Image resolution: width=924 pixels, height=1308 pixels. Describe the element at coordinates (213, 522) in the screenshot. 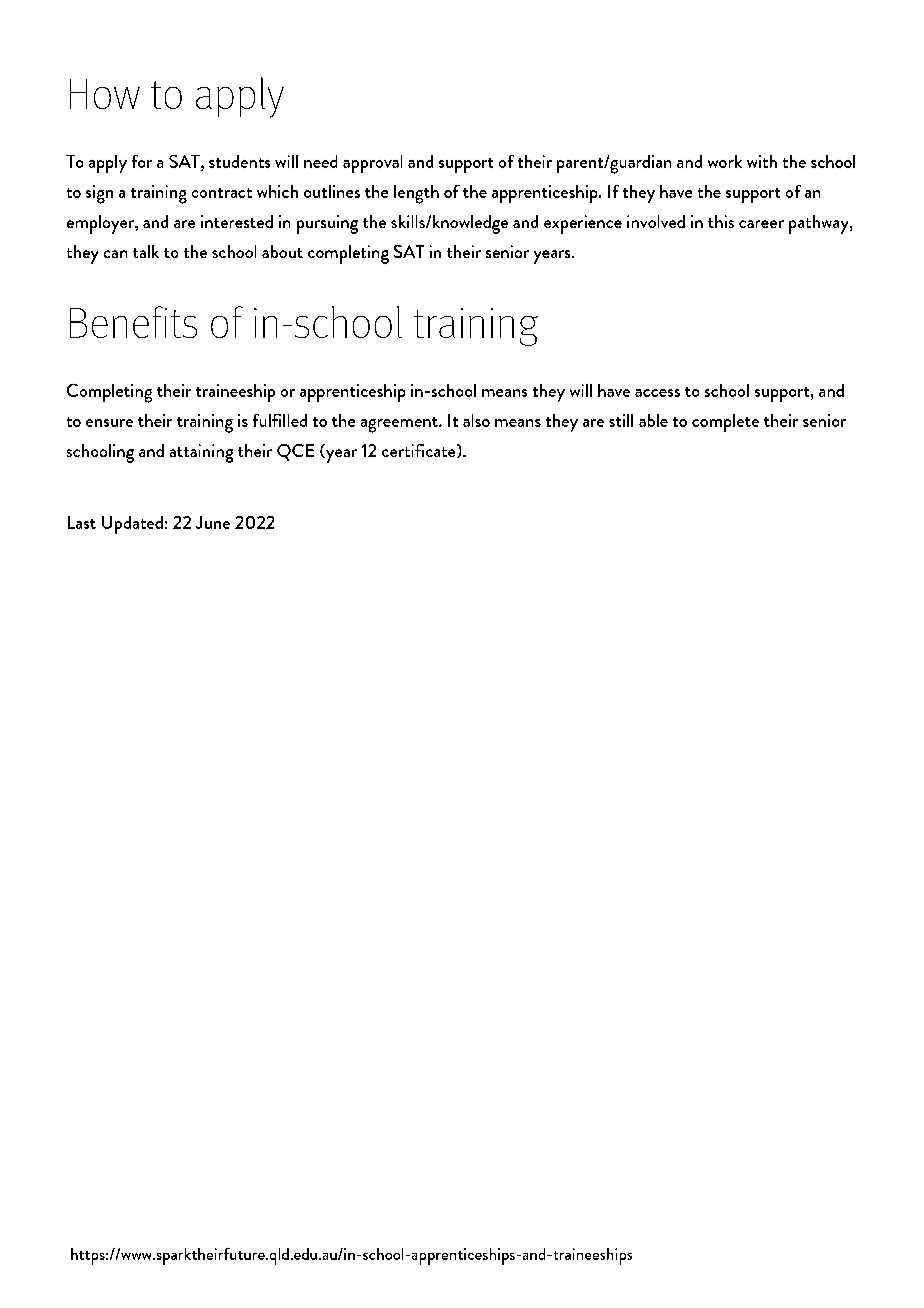

I see `June` at that location.
